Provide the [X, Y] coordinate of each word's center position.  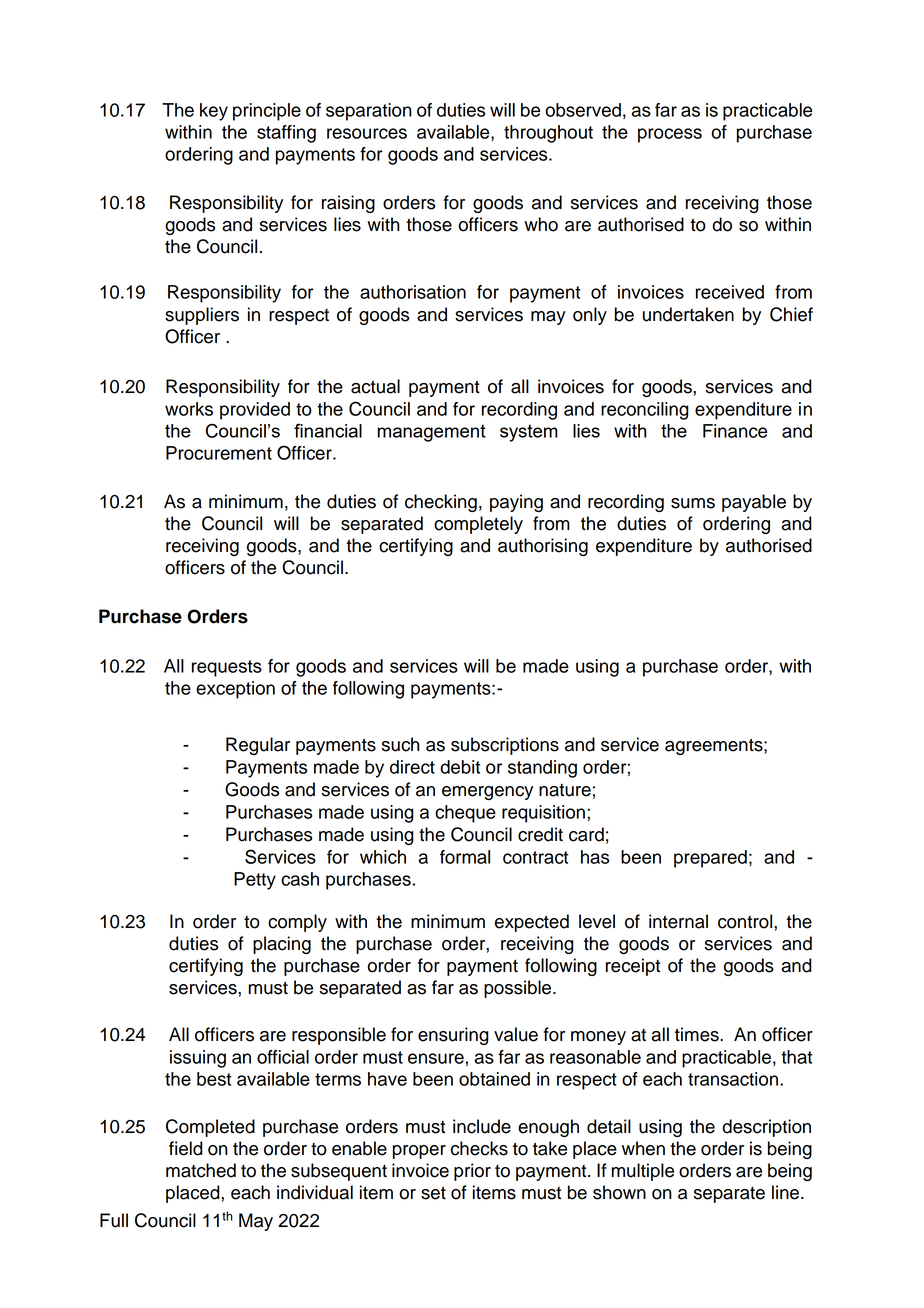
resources [367, 133]
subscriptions [505, 746]
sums [693, 503]
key [214, 112]
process [670, 135]
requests [227, 668]
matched [201, 1170]
